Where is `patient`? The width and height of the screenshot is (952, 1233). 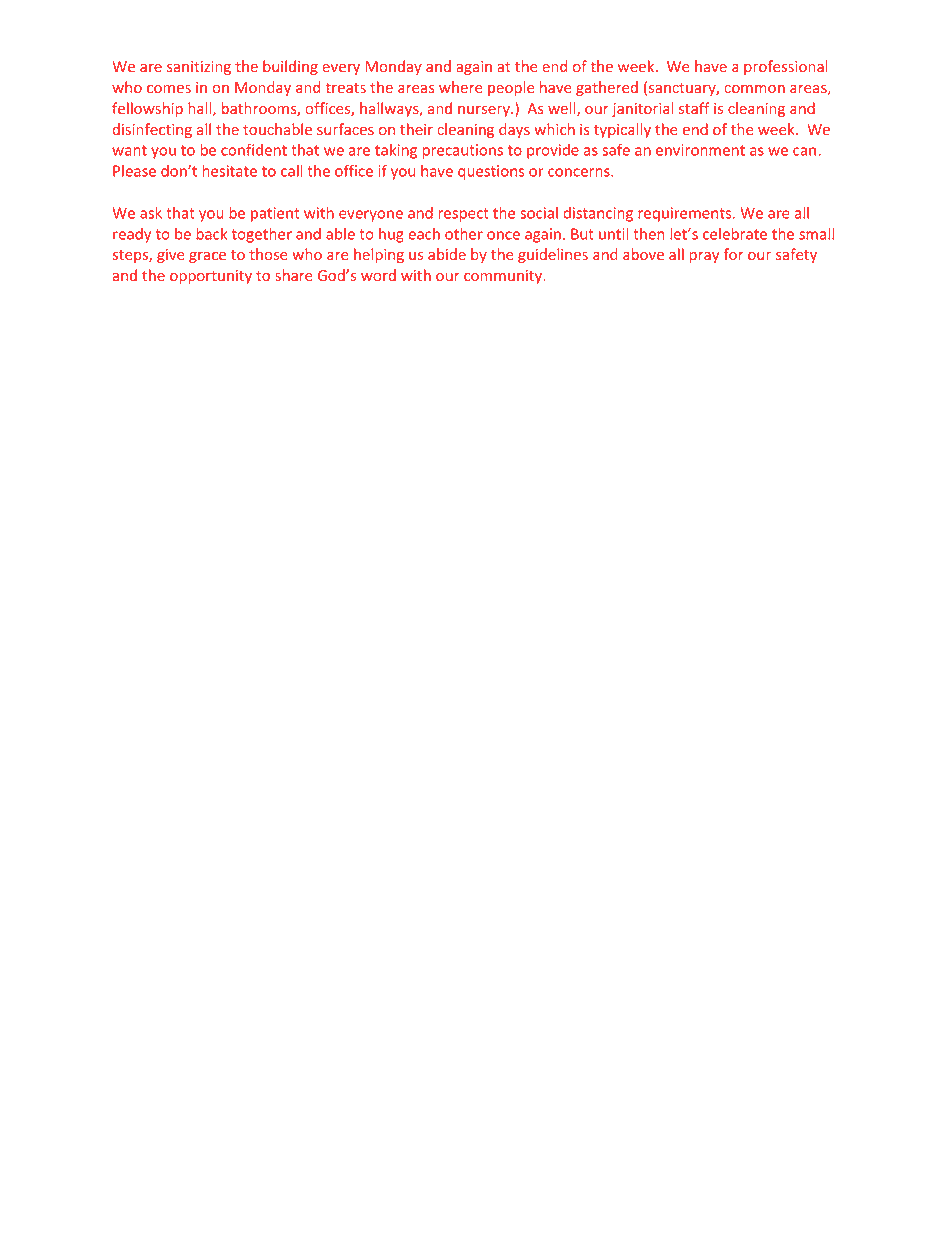 patient is located at coordinates (275, 214).
